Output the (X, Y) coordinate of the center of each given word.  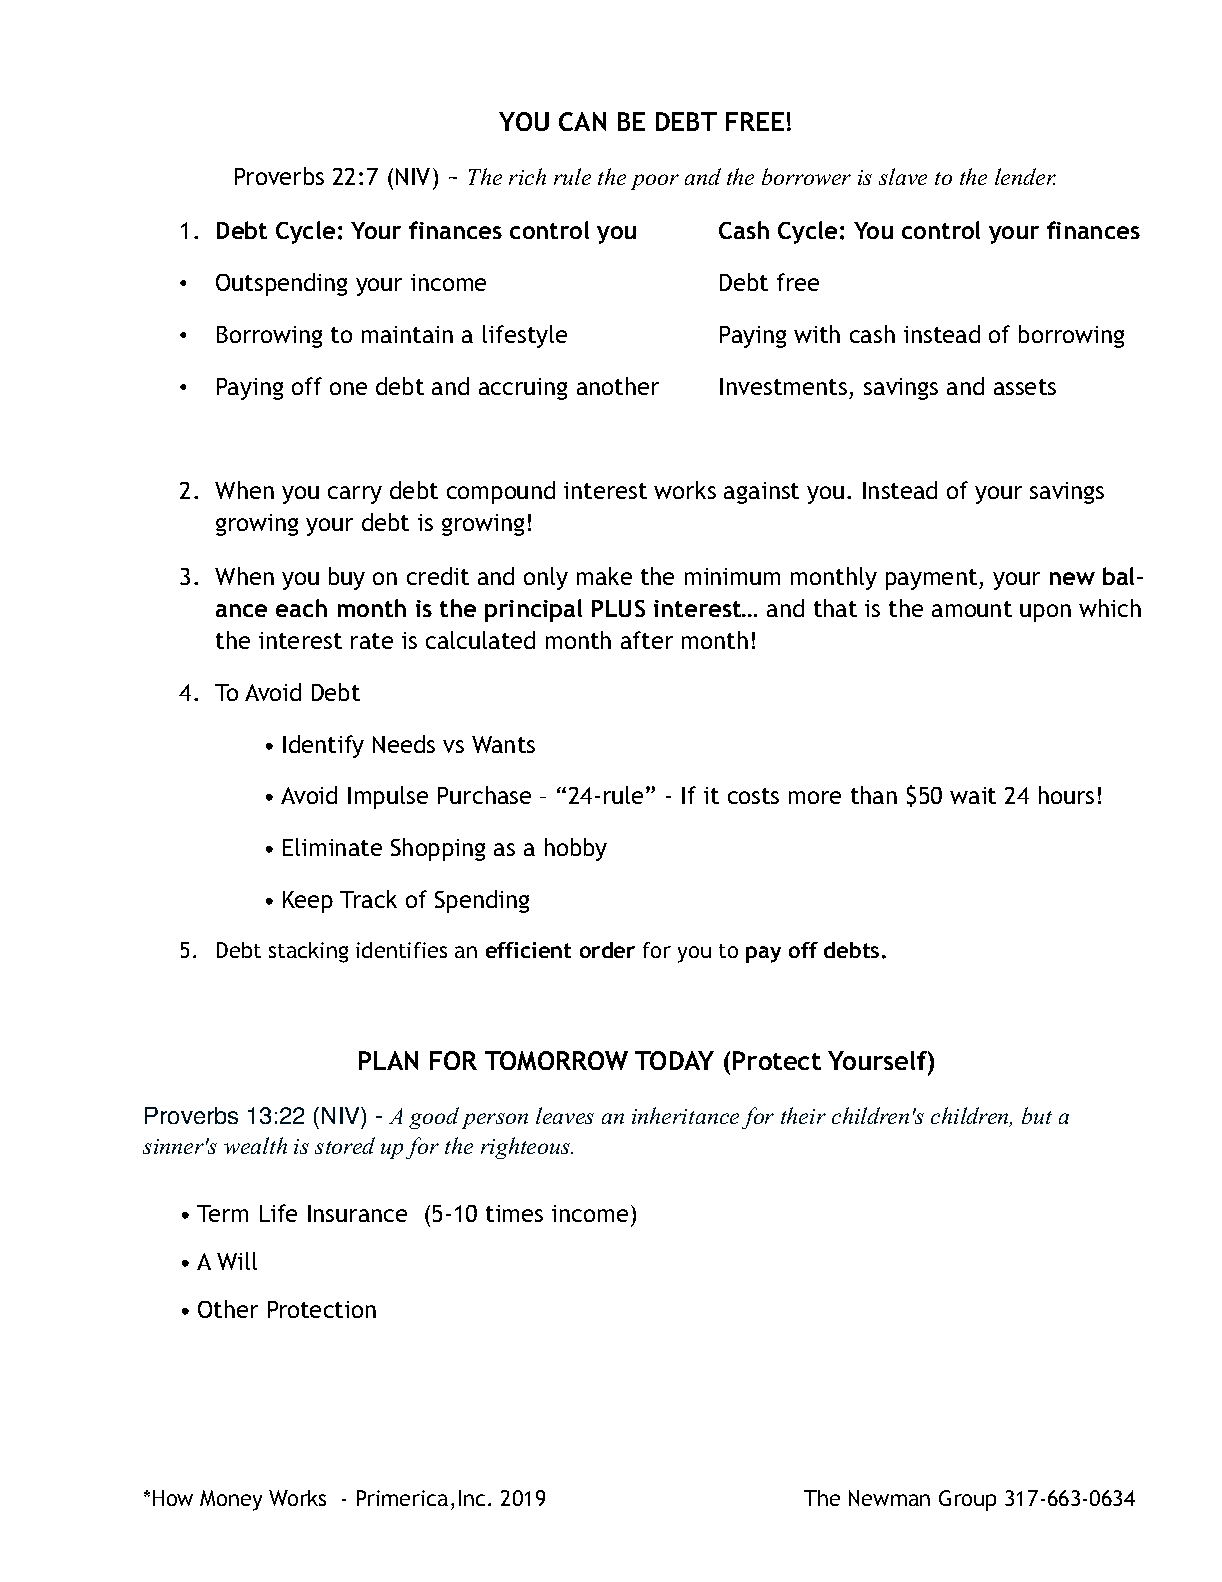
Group (967, 1500)
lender (1025, 176)
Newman (889, 1498)
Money (231, 1500)
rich (527, 176)
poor (655, 182)
